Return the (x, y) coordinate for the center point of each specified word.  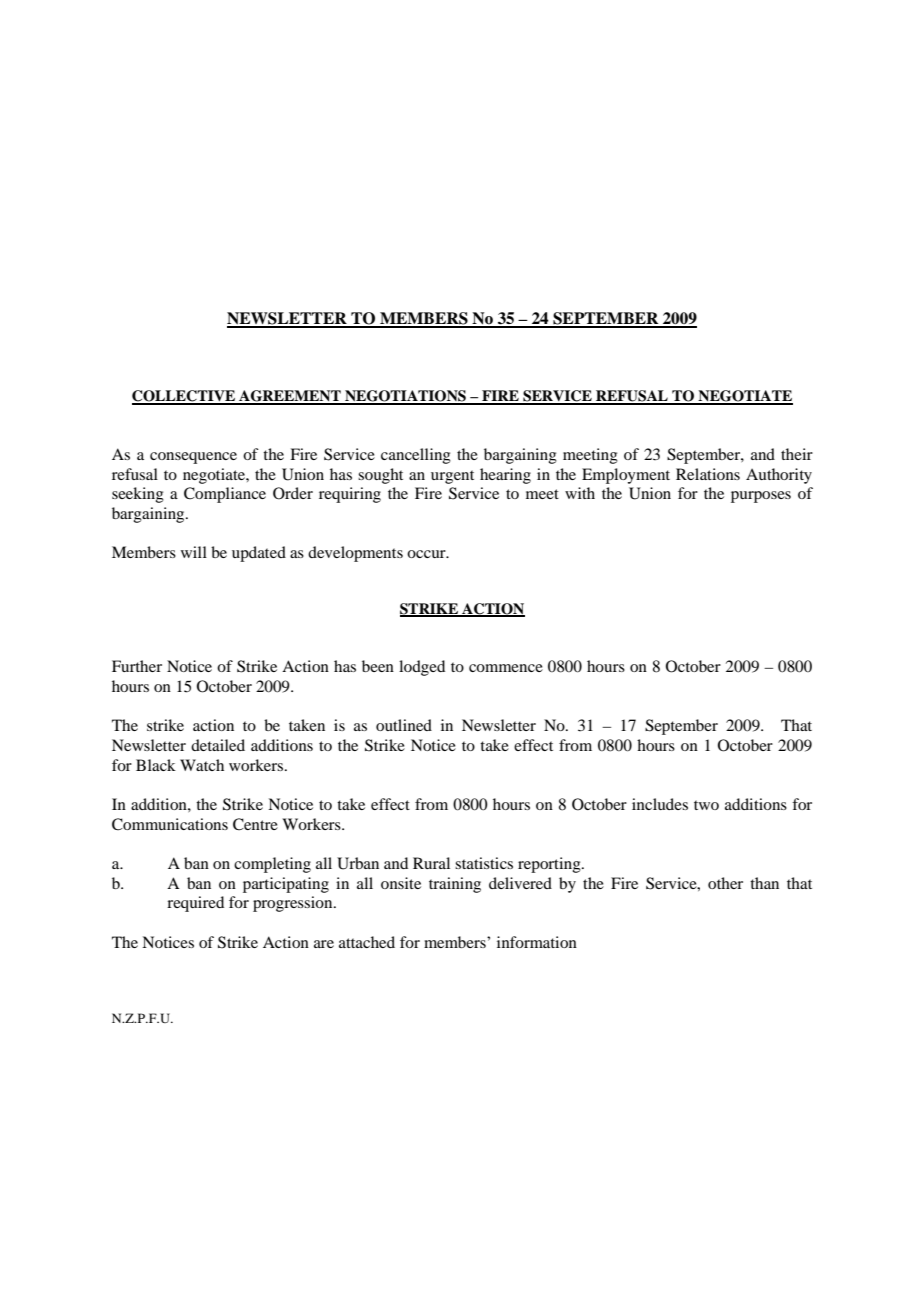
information (537, 942)
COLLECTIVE (184, 397)
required (195, 904)
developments (355, 554)
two (706, 805)
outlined (404, 725)
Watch (202, 765)
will (194, 552)
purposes (761, 497)
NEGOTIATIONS (405, 397)
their (797, 454)
